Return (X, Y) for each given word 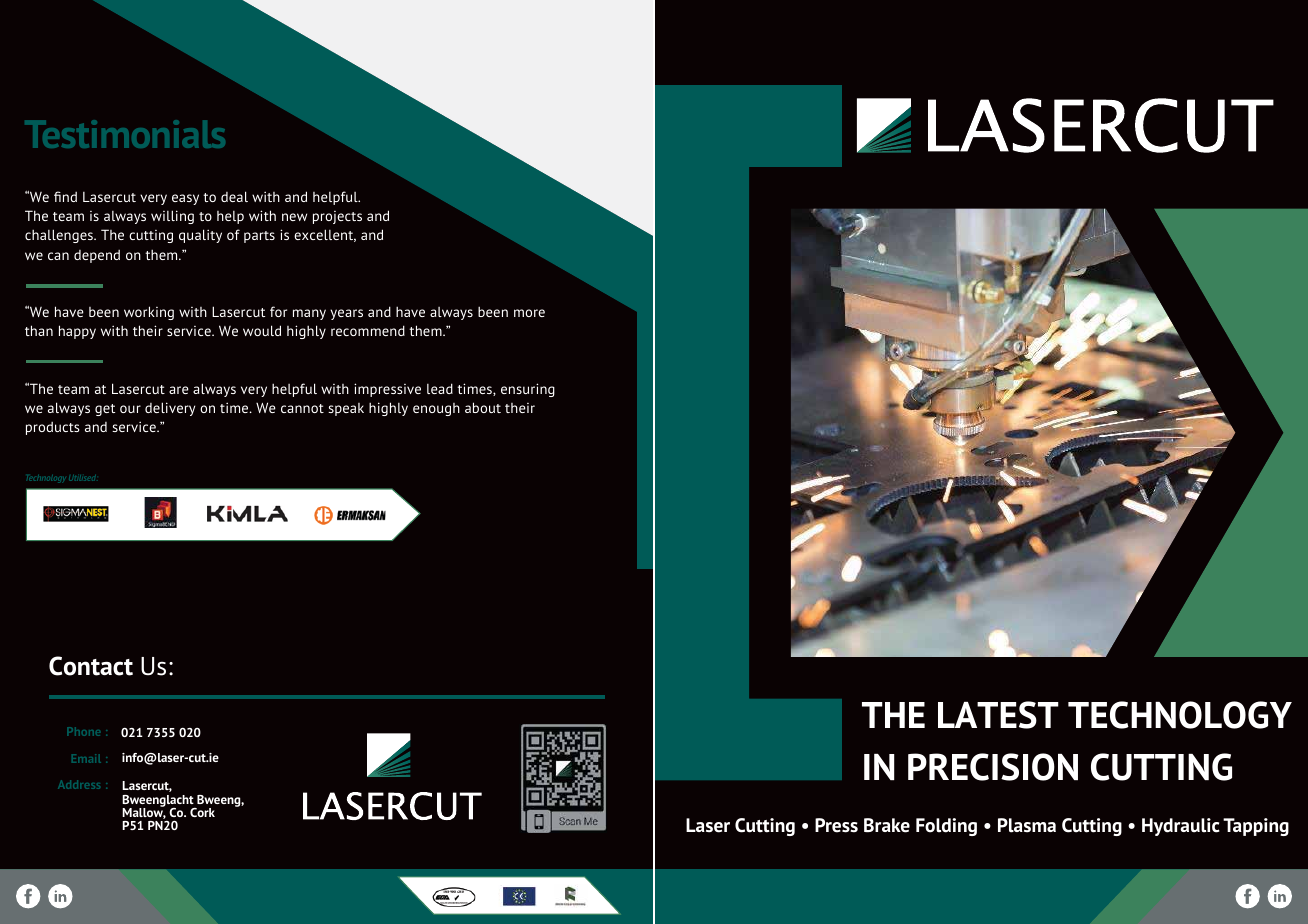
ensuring (528, 390)
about (483, 407)
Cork (202, 812)
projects (337, 217)
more (529, 313)
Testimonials (125, 134)
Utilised (82, 478)
